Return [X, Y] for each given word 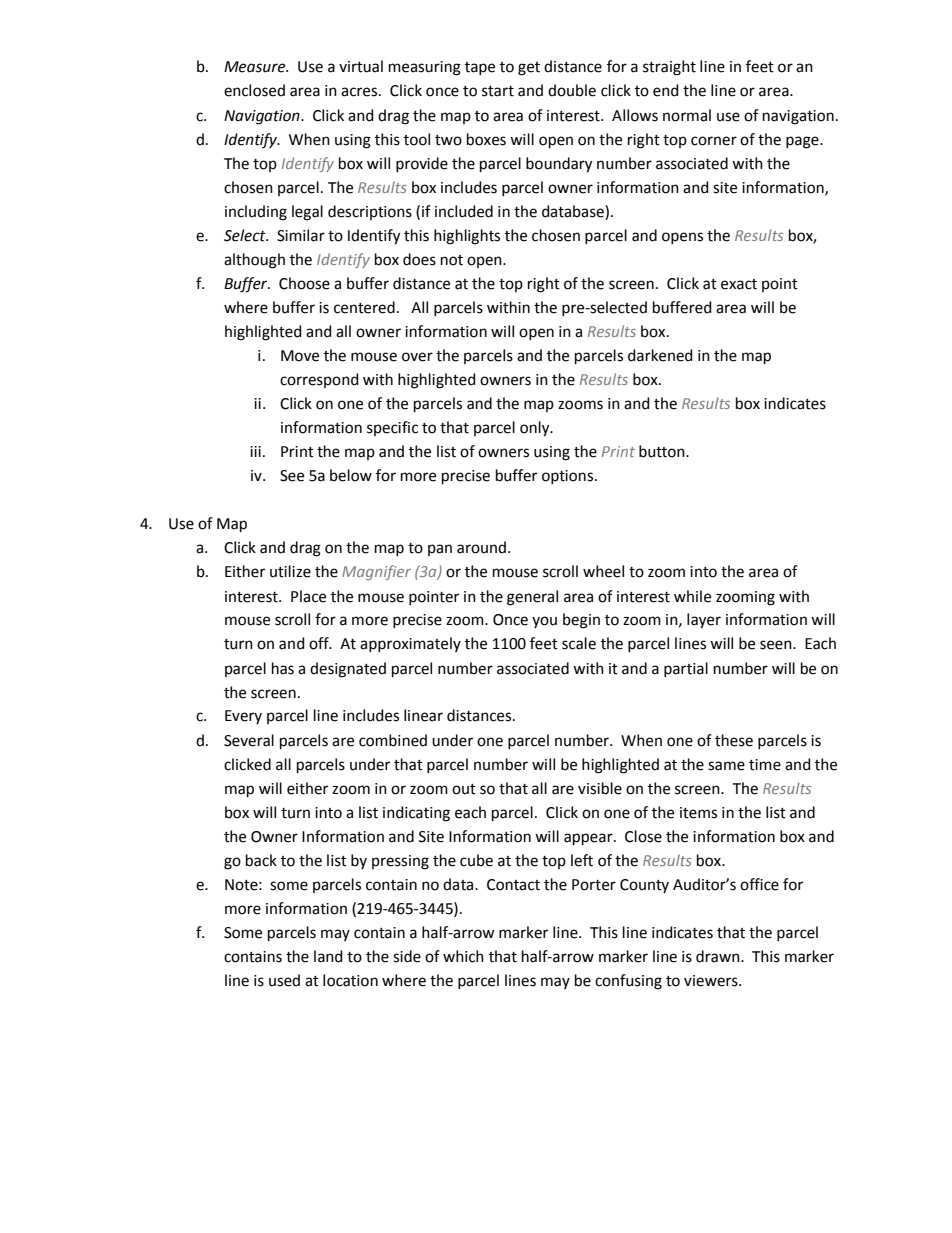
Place [308, 596]
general [532, 598]
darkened [660, 355]
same [726, 766]
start [498, 91]
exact [739, 284]
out [464, 789]
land [328, 956]
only [536, 429]
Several [249, 740]
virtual [361, 66]
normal [687, 115]
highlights [467, 237]
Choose [304, 283]
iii [255, 451]
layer [704, 621]
